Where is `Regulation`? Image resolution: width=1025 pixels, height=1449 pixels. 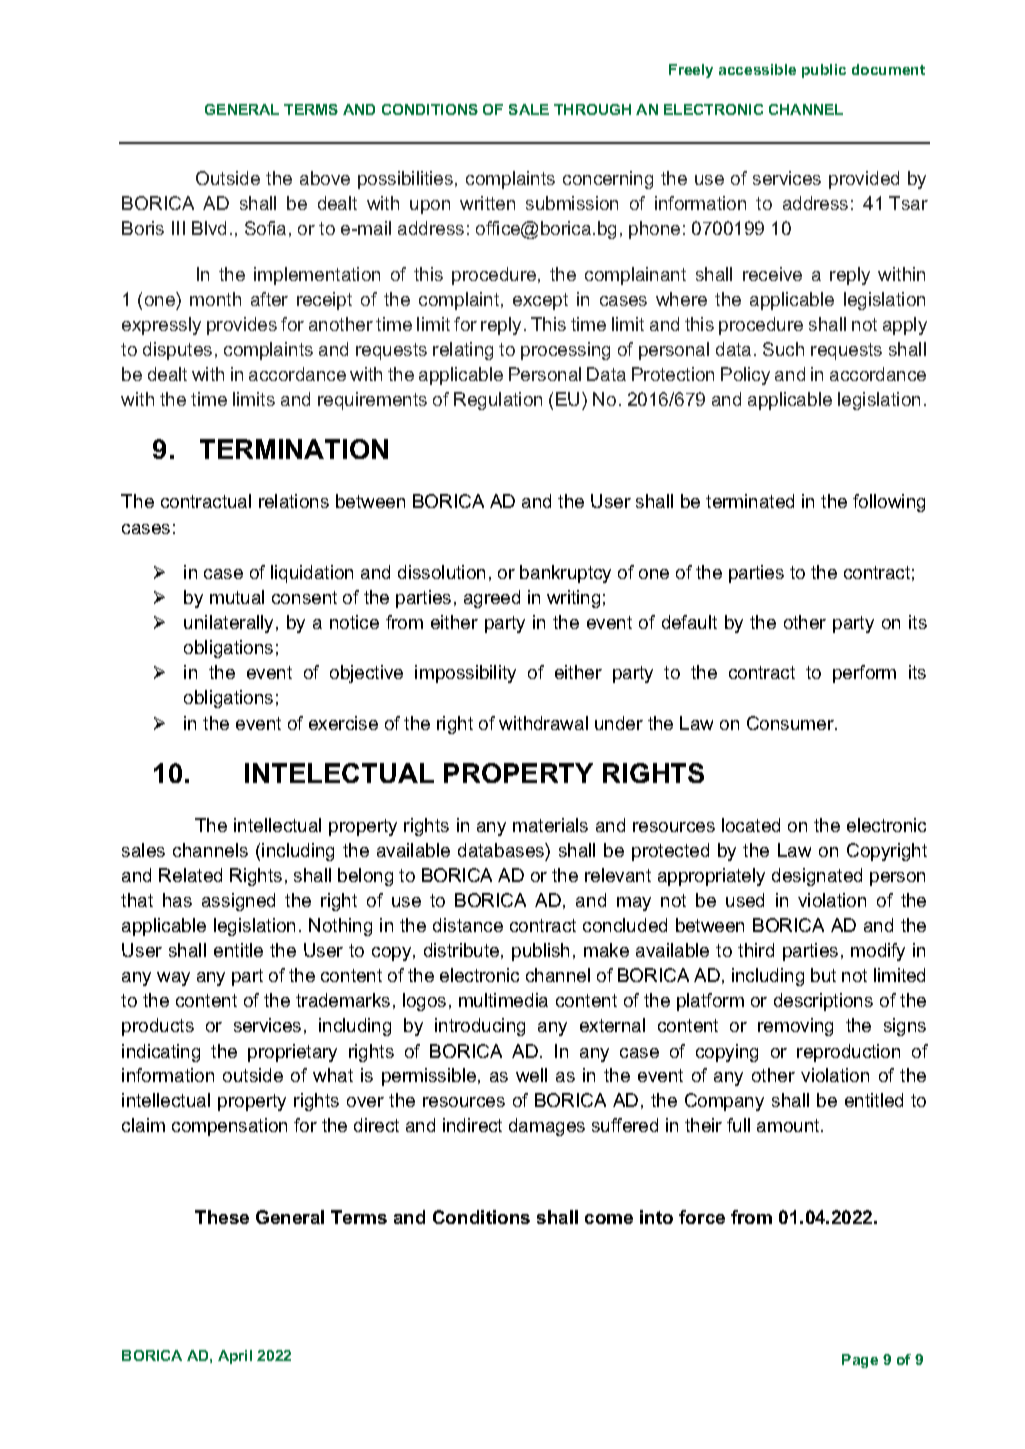 Regulation is located at coordinates (498, 401).
